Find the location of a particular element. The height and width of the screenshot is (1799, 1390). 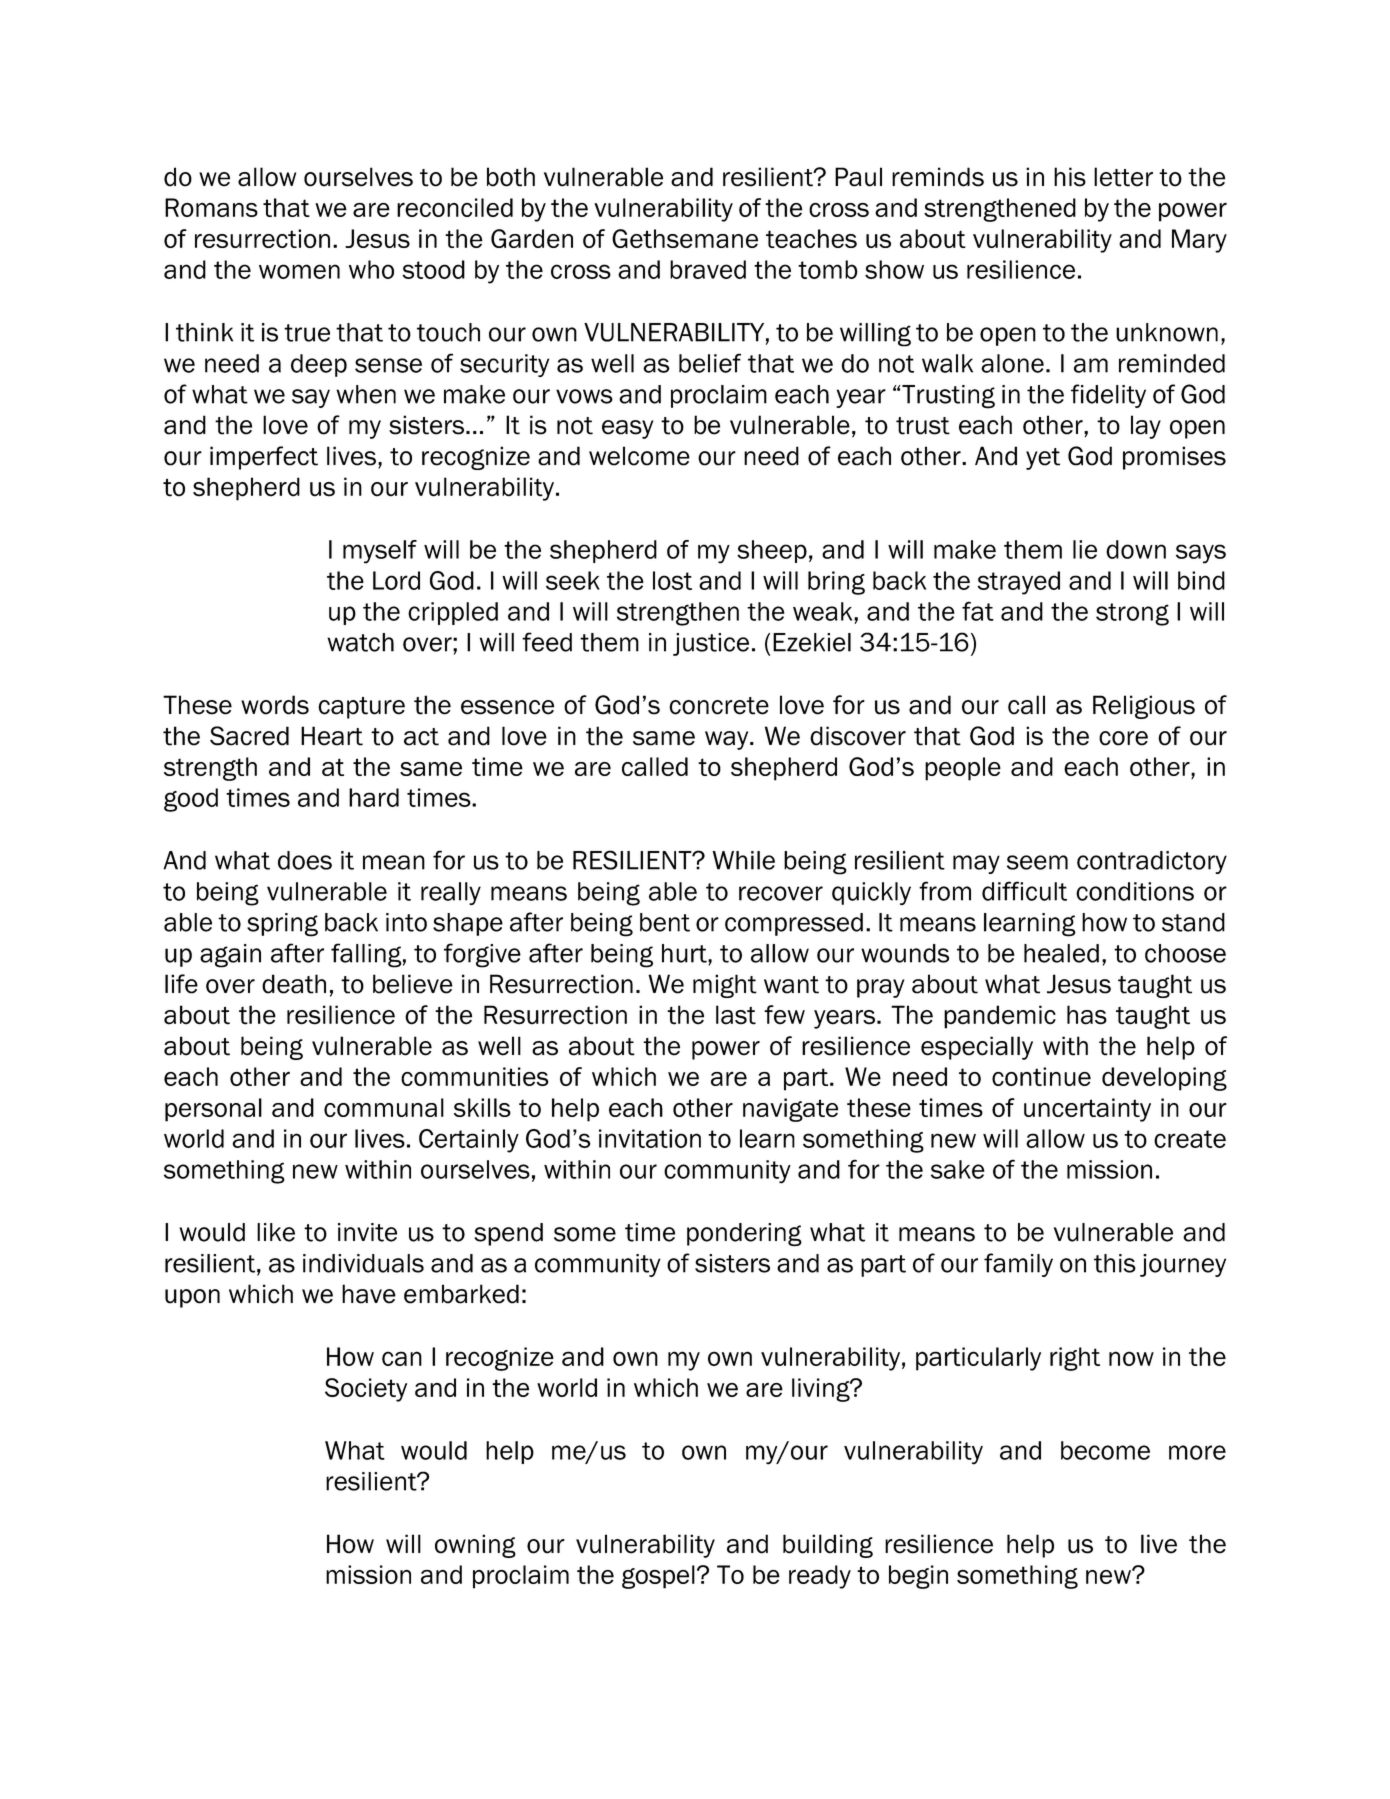

seem is located at coordinates (1037, 862).
